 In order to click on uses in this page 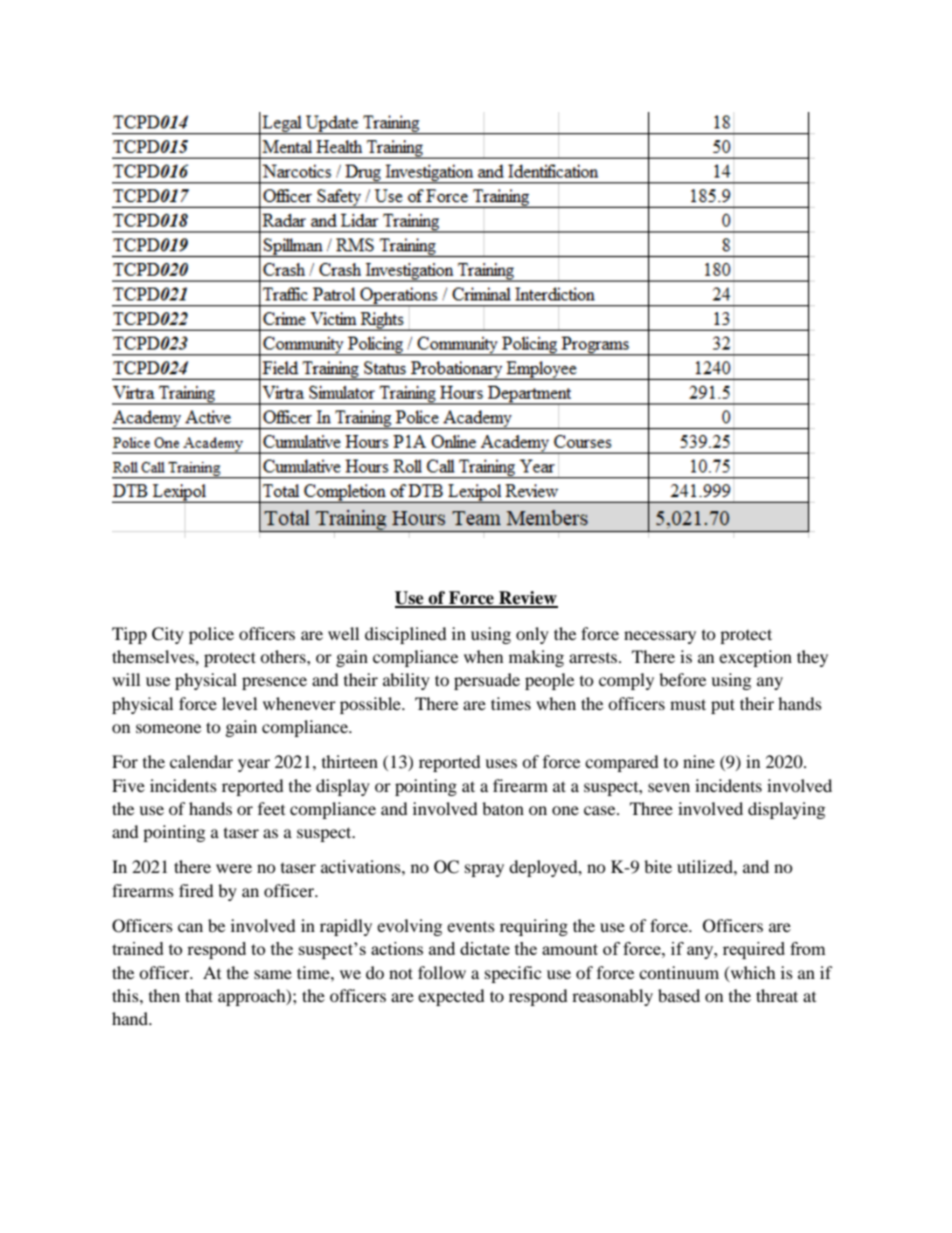, I will do `click(501, 763)`.
